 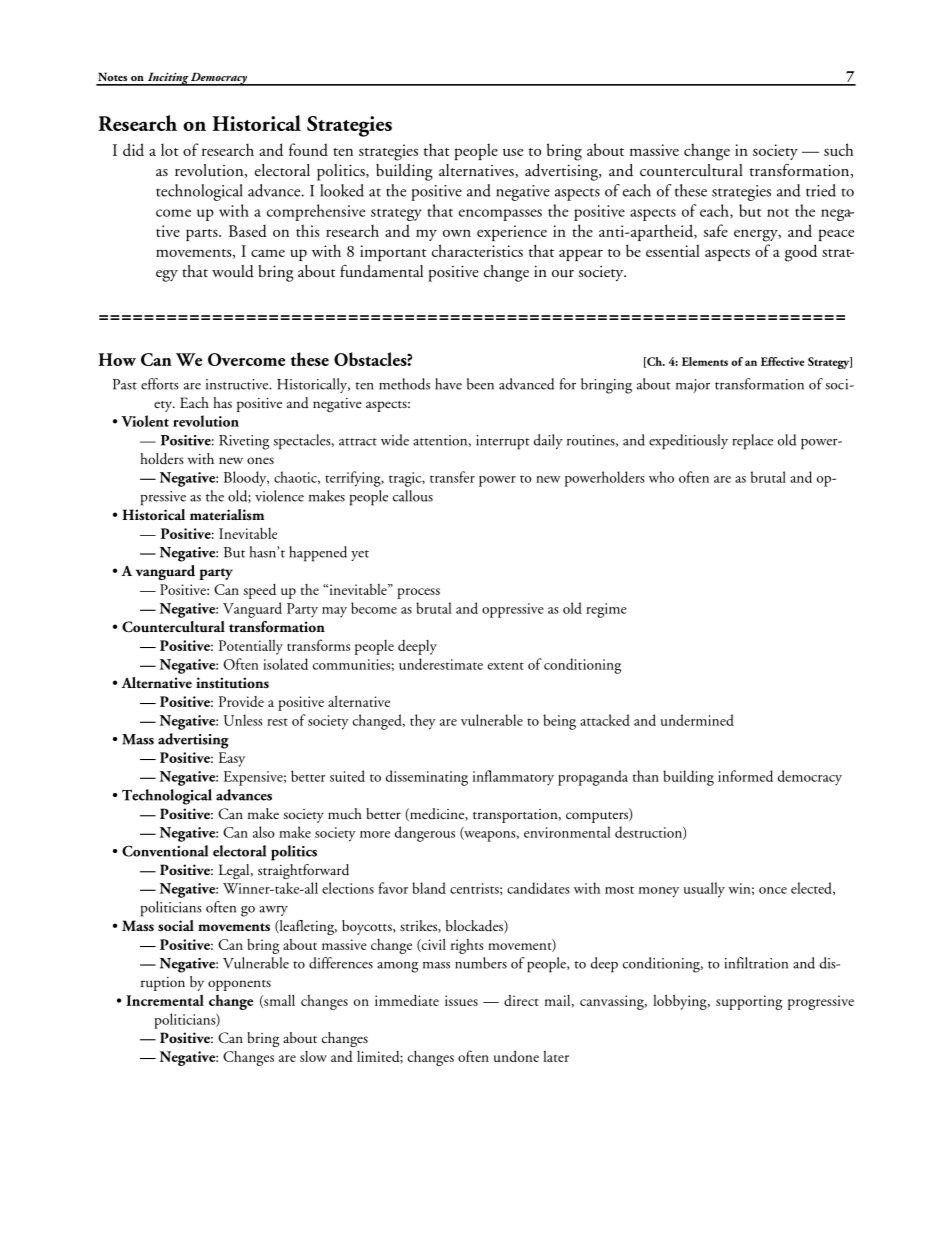 What do you see at coordinates (697, 720) in the screenshot?
I see `undermined` at bounding box center [697, 720].
